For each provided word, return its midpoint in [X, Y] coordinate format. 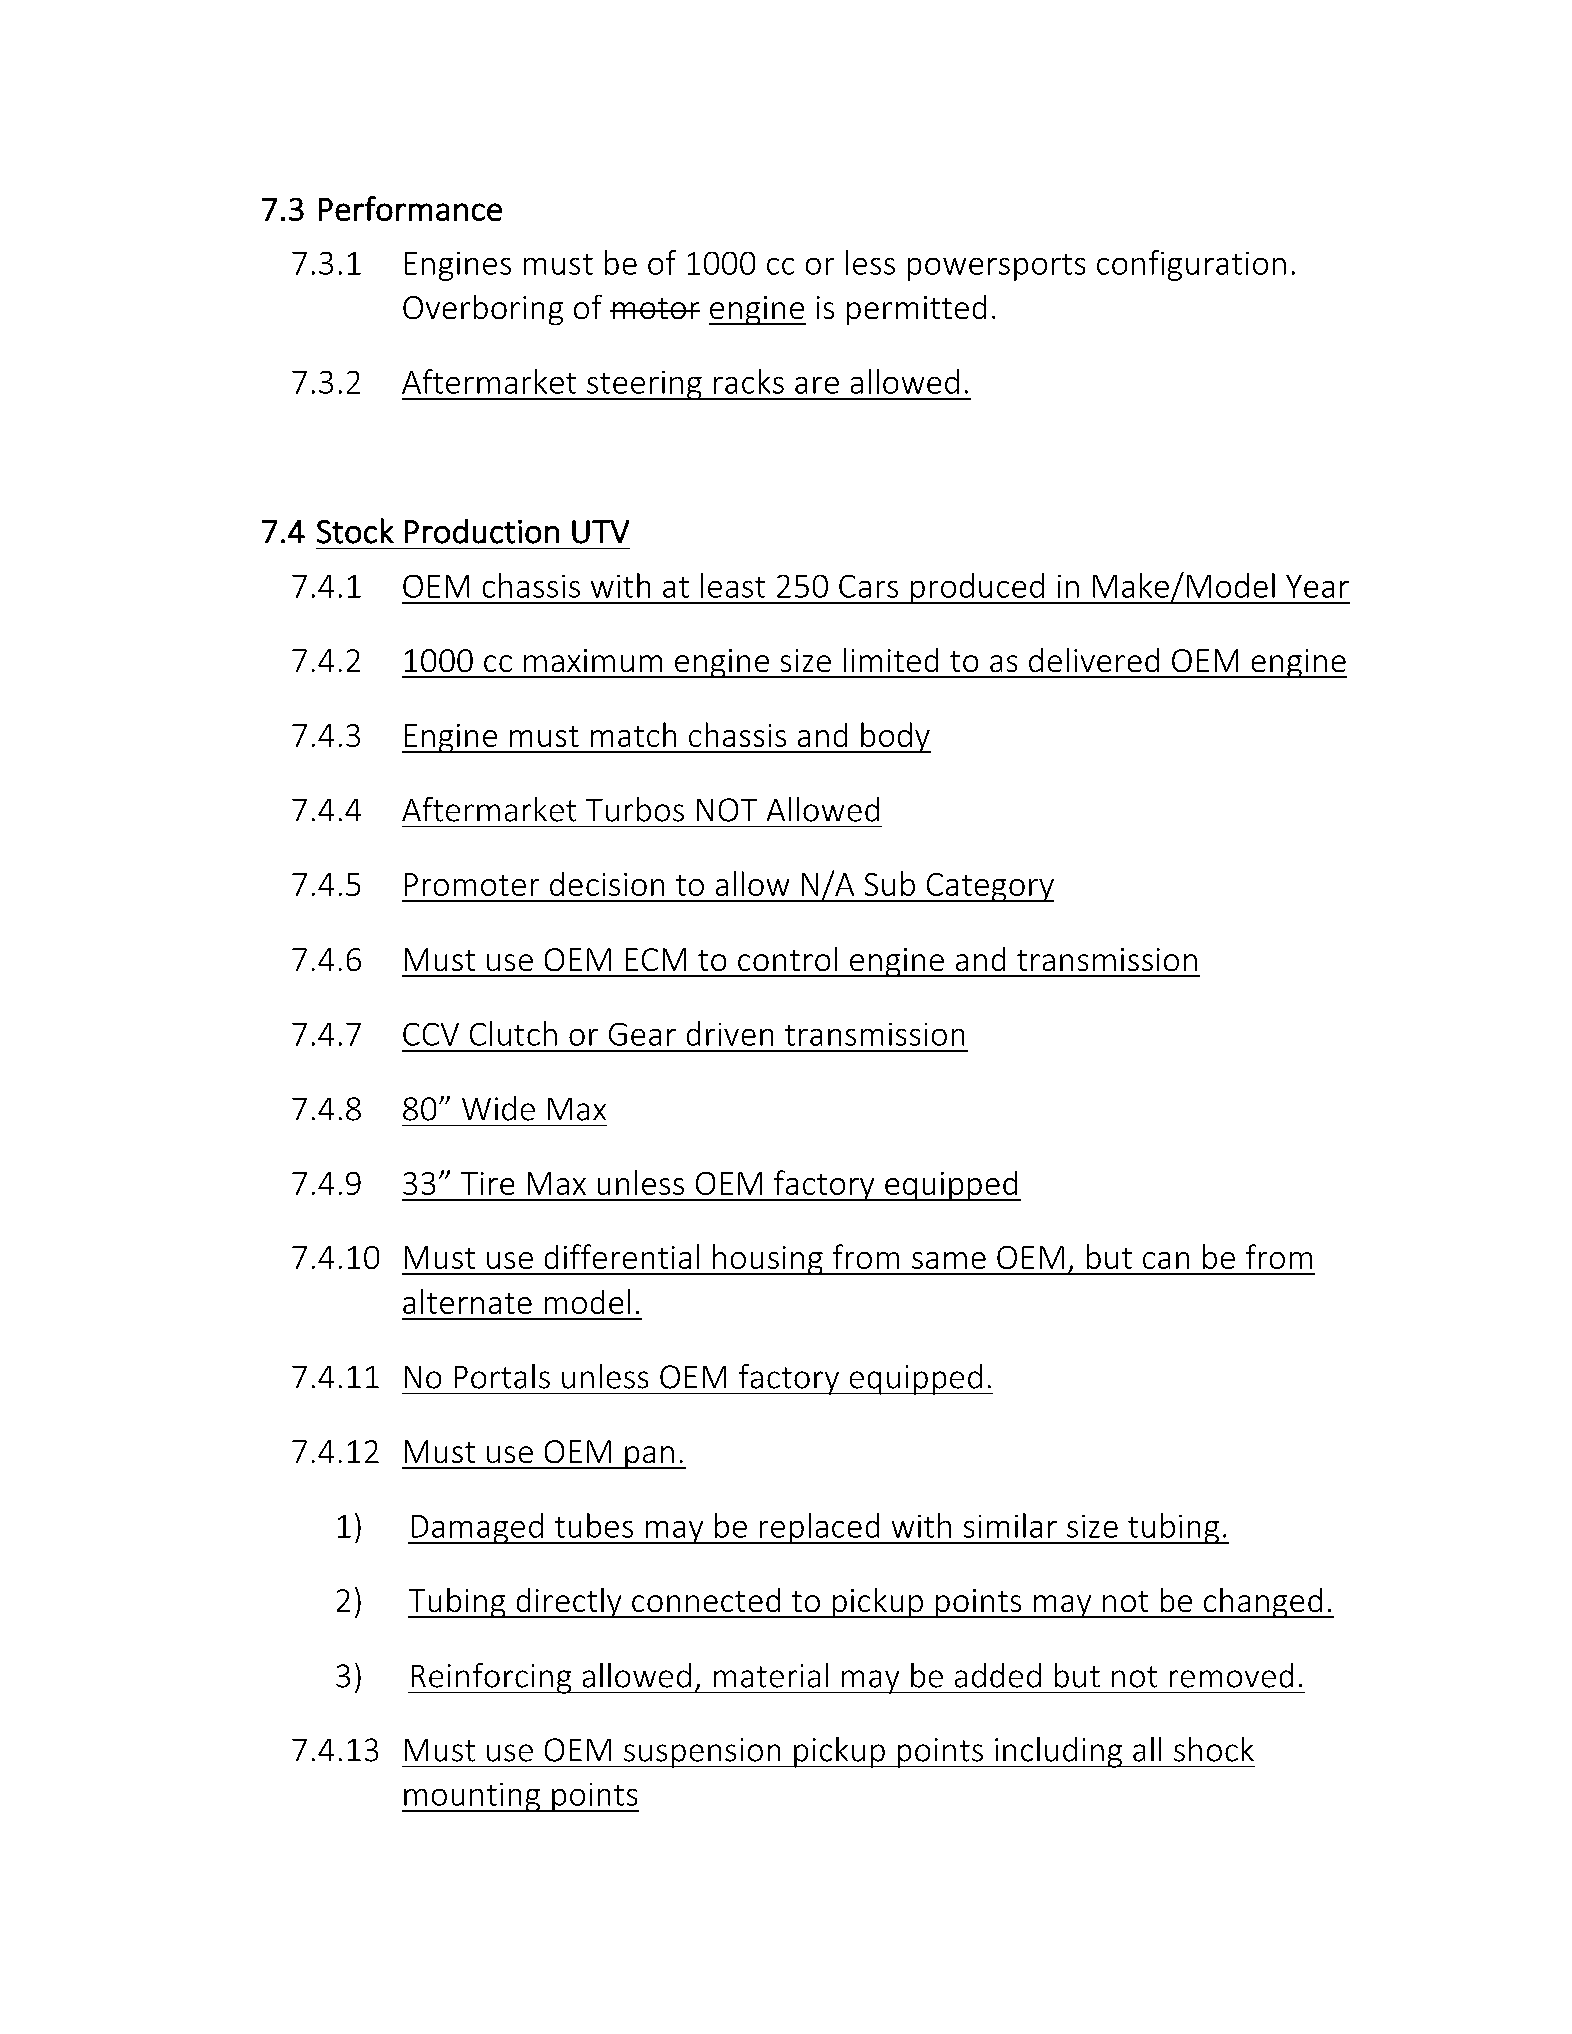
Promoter [472, 884]
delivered [1094, 660]
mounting [472, 1797]
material [771, 1675]
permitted [916, 310]
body [895, 737]
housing [768, 1259]
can [1166, 1260]
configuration [1191, 265]
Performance [410, 208]
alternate [467, 1301]
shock [1214, 1749]
